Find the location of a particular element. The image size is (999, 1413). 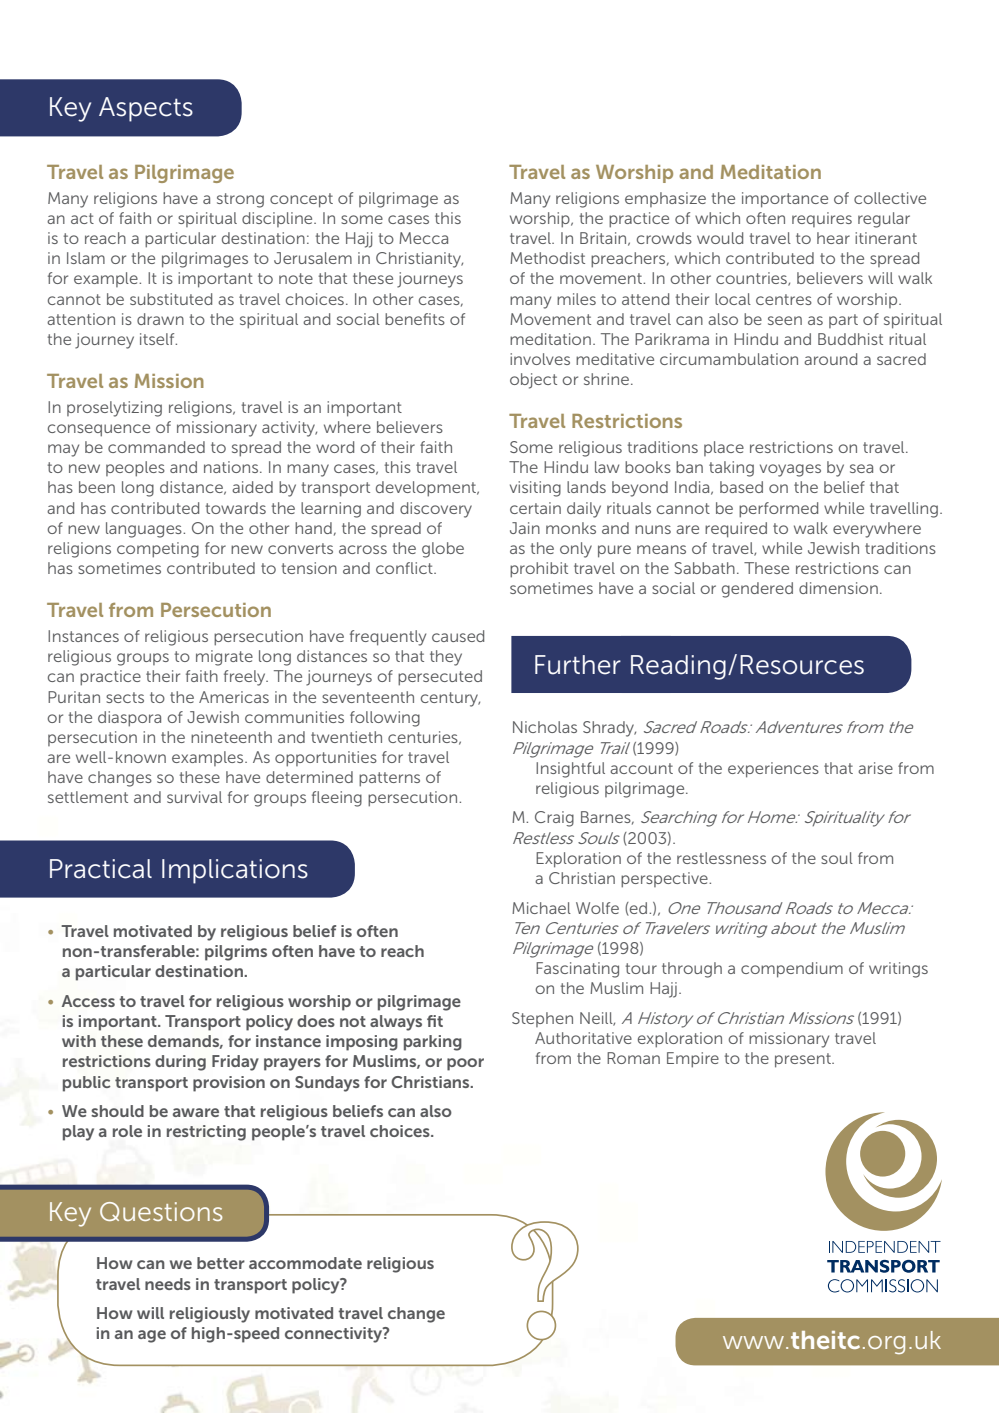

languages is located at coordinates (145, 530).
